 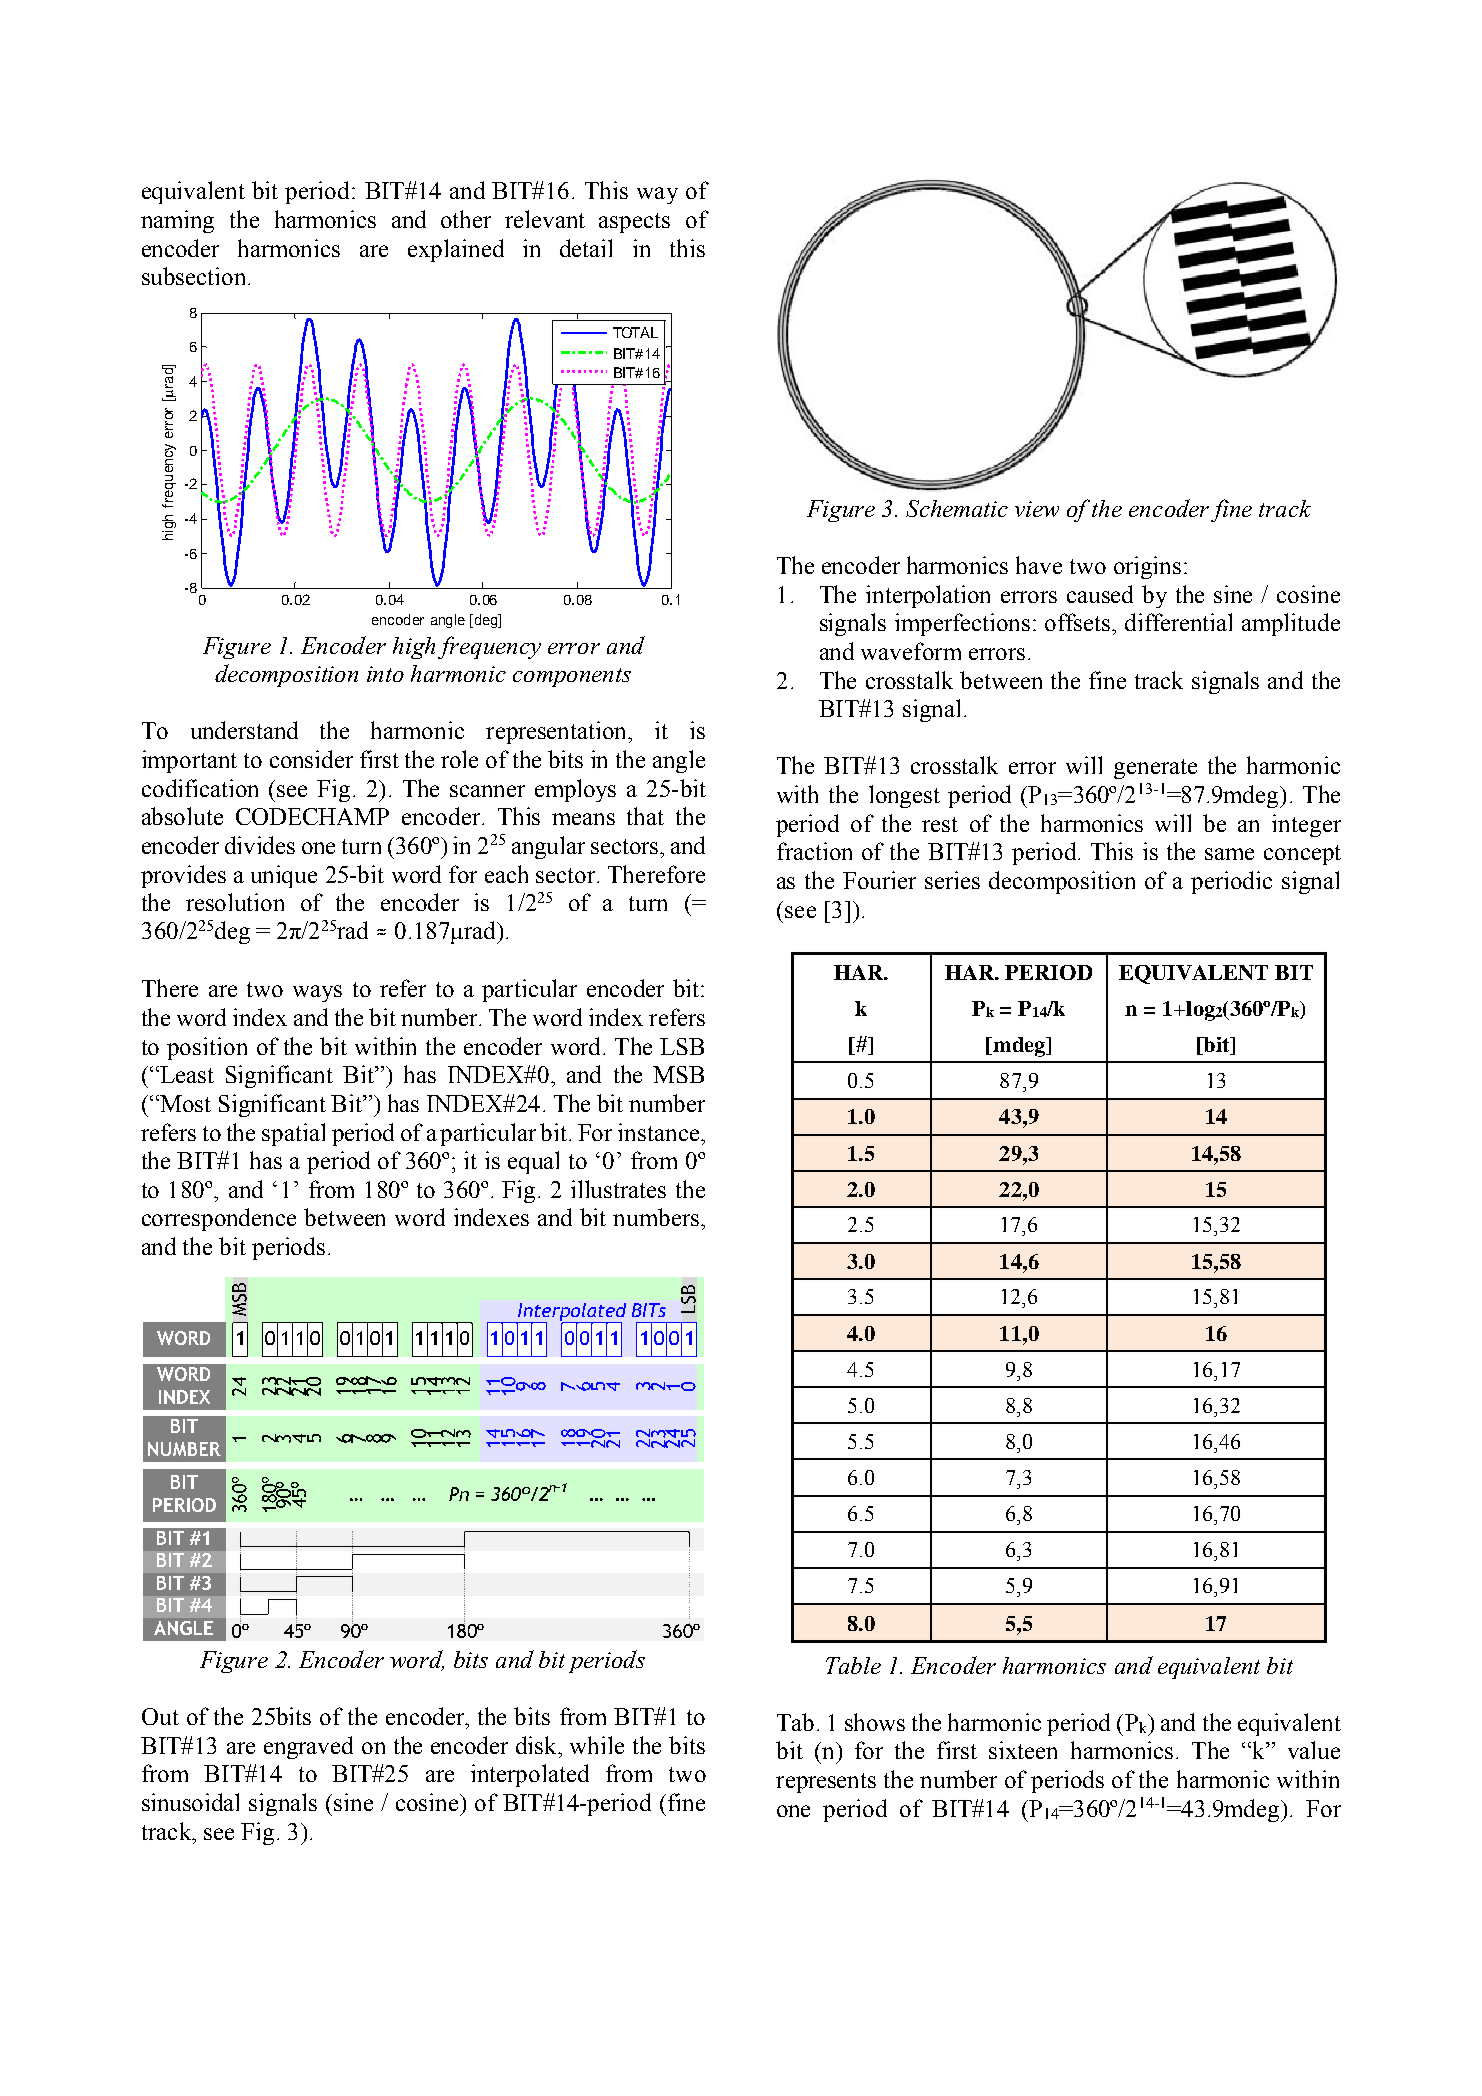 What do you see at coordinates (634, 223) in the page?
I see `aspects` at bounding box center [634, 223].
